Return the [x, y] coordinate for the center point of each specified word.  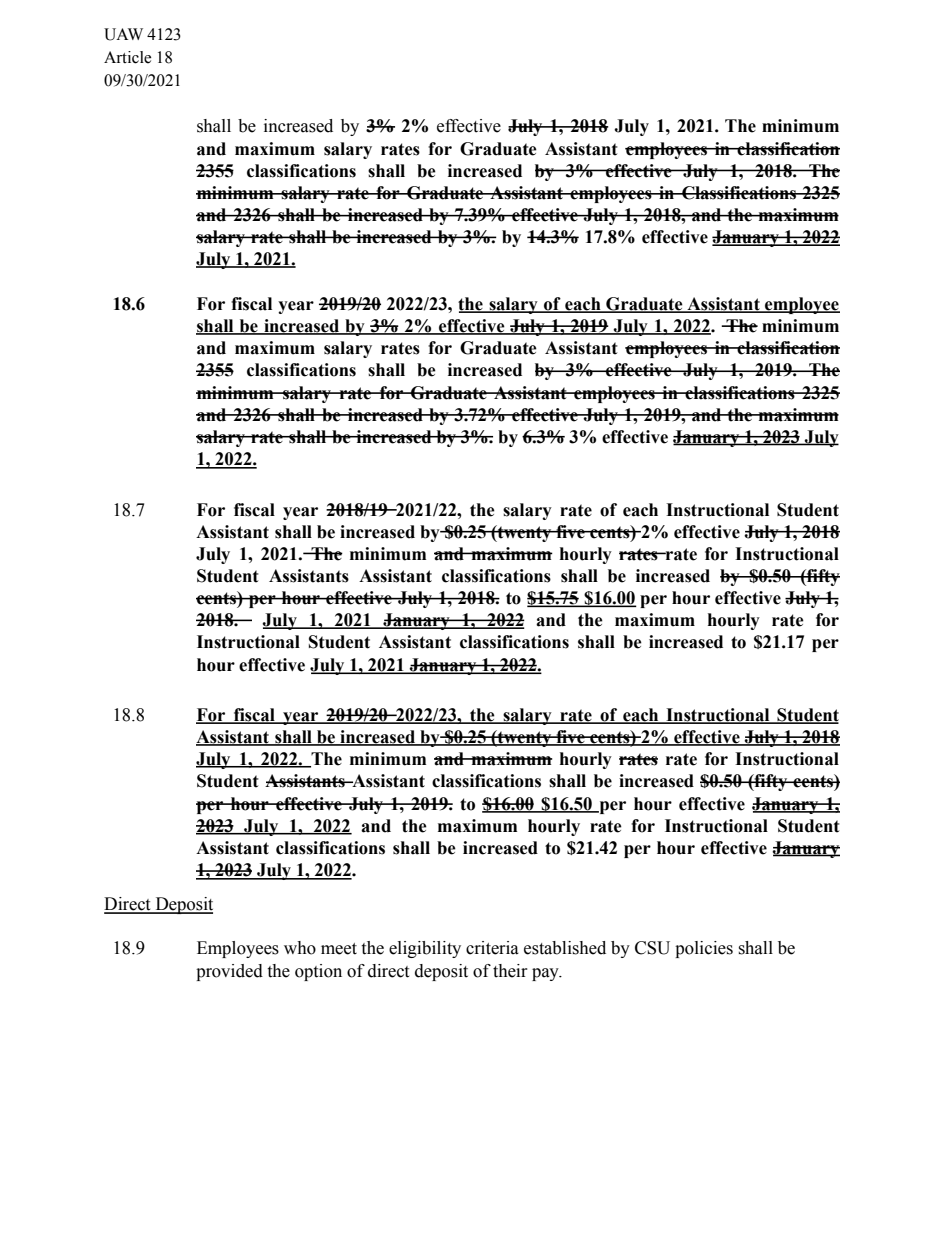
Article [127, 57]
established [565, 948]
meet [339, 949]
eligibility [425, 949]
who [300, 948]
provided [229, 972]
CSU [652, 948]
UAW [123, 34]
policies [704, 949]
